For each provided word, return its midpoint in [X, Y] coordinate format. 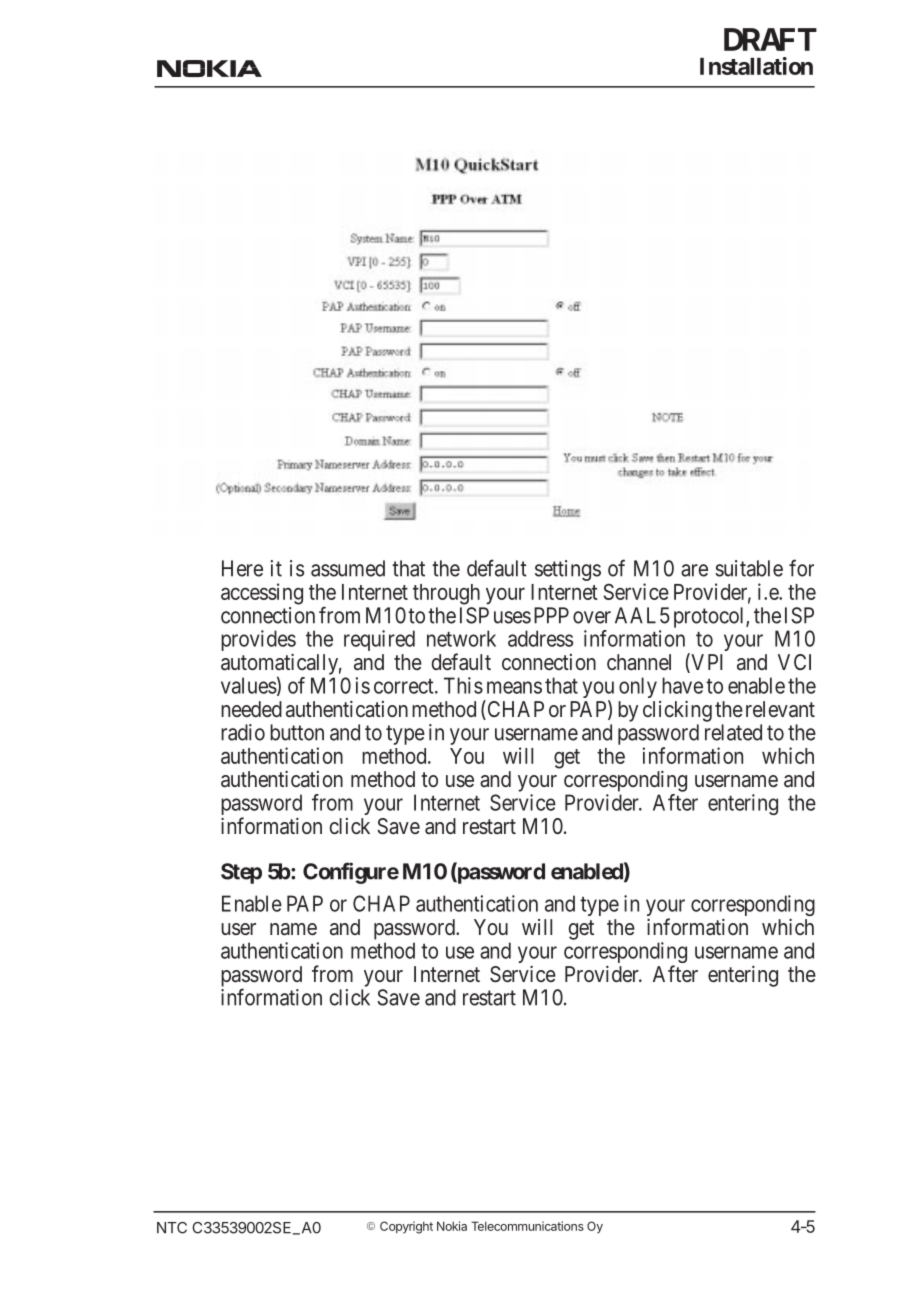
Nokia [452, 1226]
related [733, 732]
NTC [172, 1228]
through [446, 594]
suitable [749, 568]
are [694, 570]
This [463, 685]
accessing [262, 594]
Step [241, 873]
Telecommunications [527, 1226]
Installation [756, 66]
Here [242, 568]
